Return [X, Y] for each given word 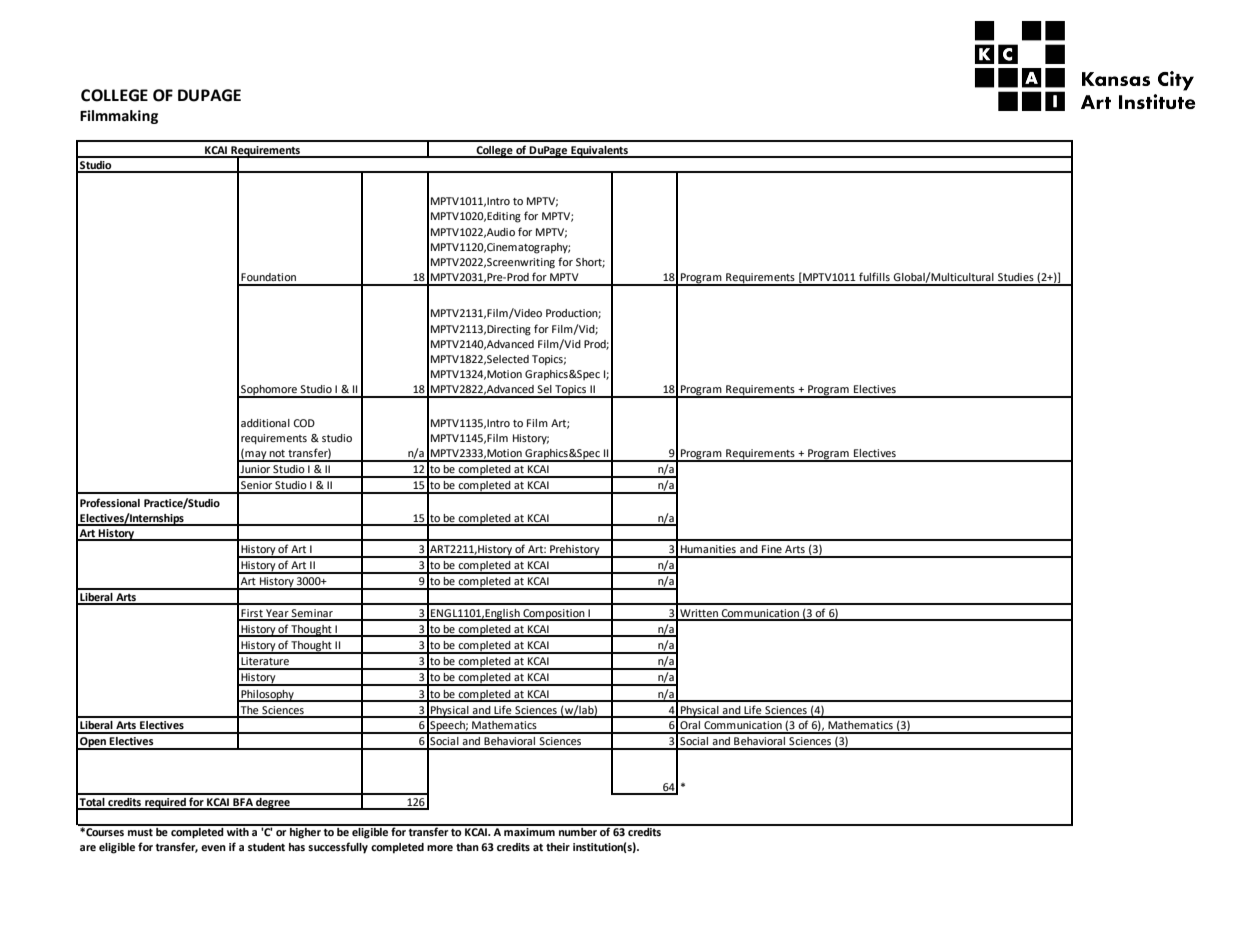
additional [265, 423]
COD [304, 423]
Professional [110, 502]
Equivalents [599, 152]
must [140, 832]
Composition [554, 615]
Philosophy [267, 696]
